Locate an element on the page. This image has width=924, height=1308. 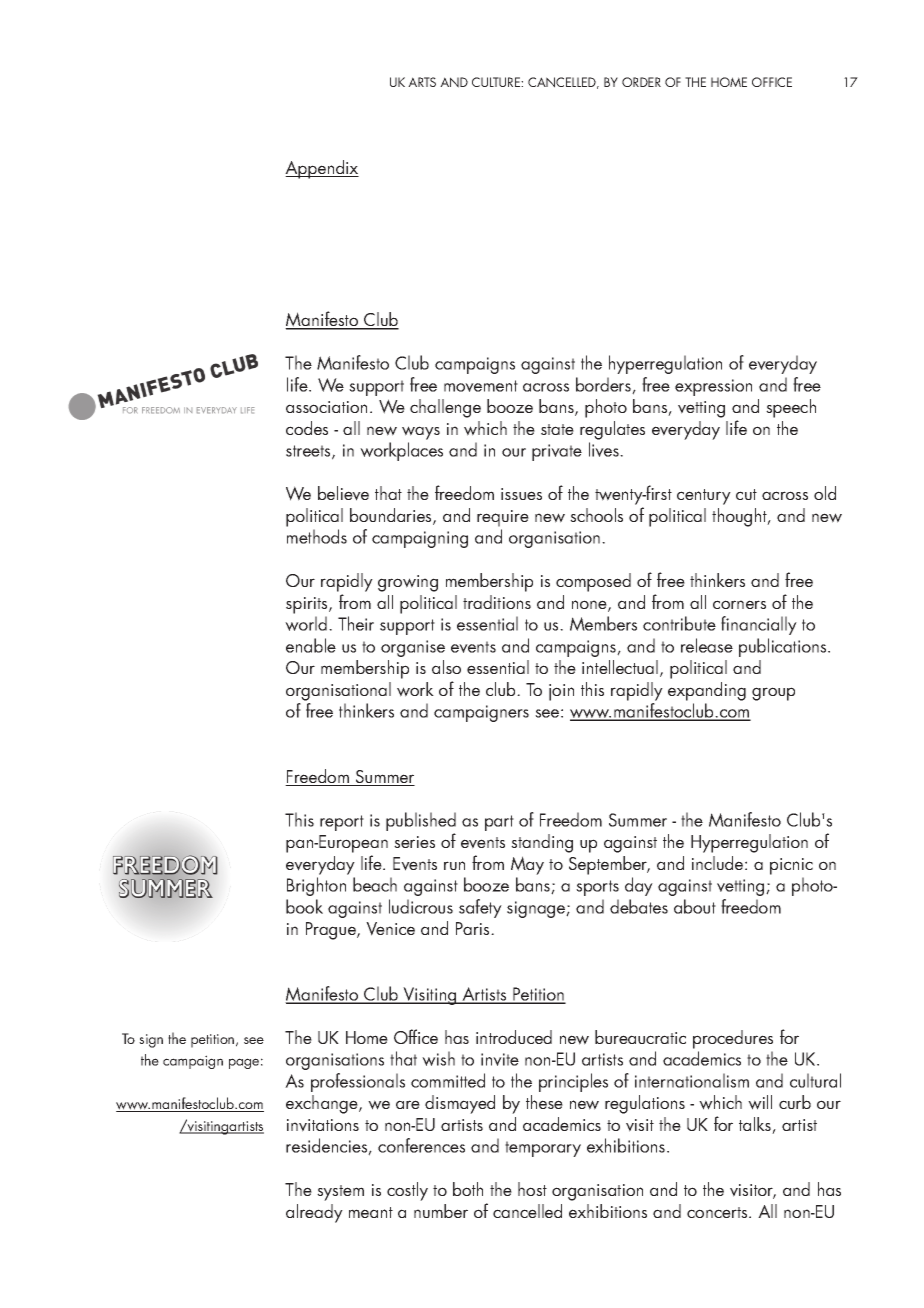
join is located at coordinates (561, 692).
